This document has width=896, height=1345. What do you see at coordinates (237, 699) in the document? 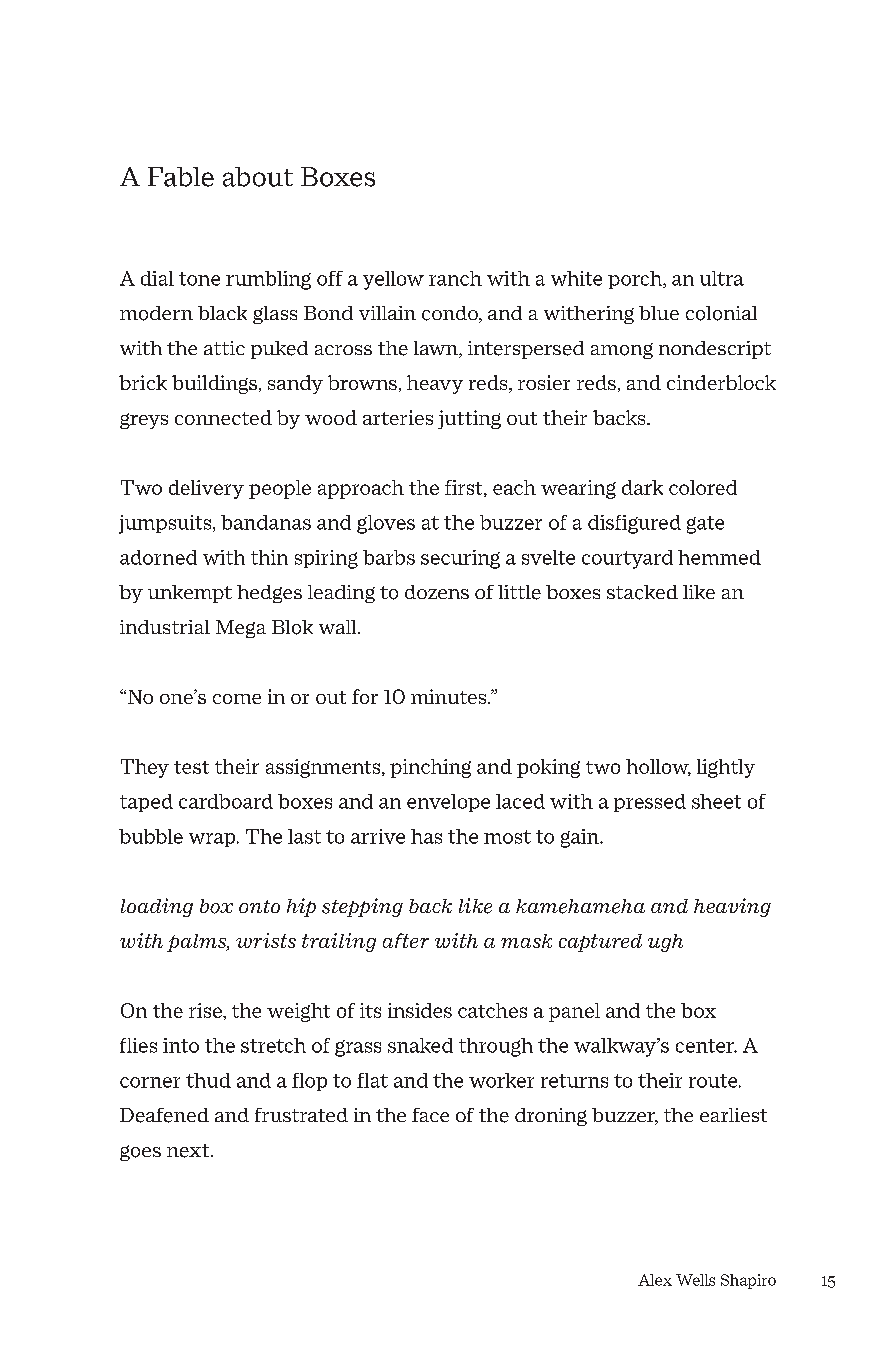
I see `come` at bounding box center [237, 699].
